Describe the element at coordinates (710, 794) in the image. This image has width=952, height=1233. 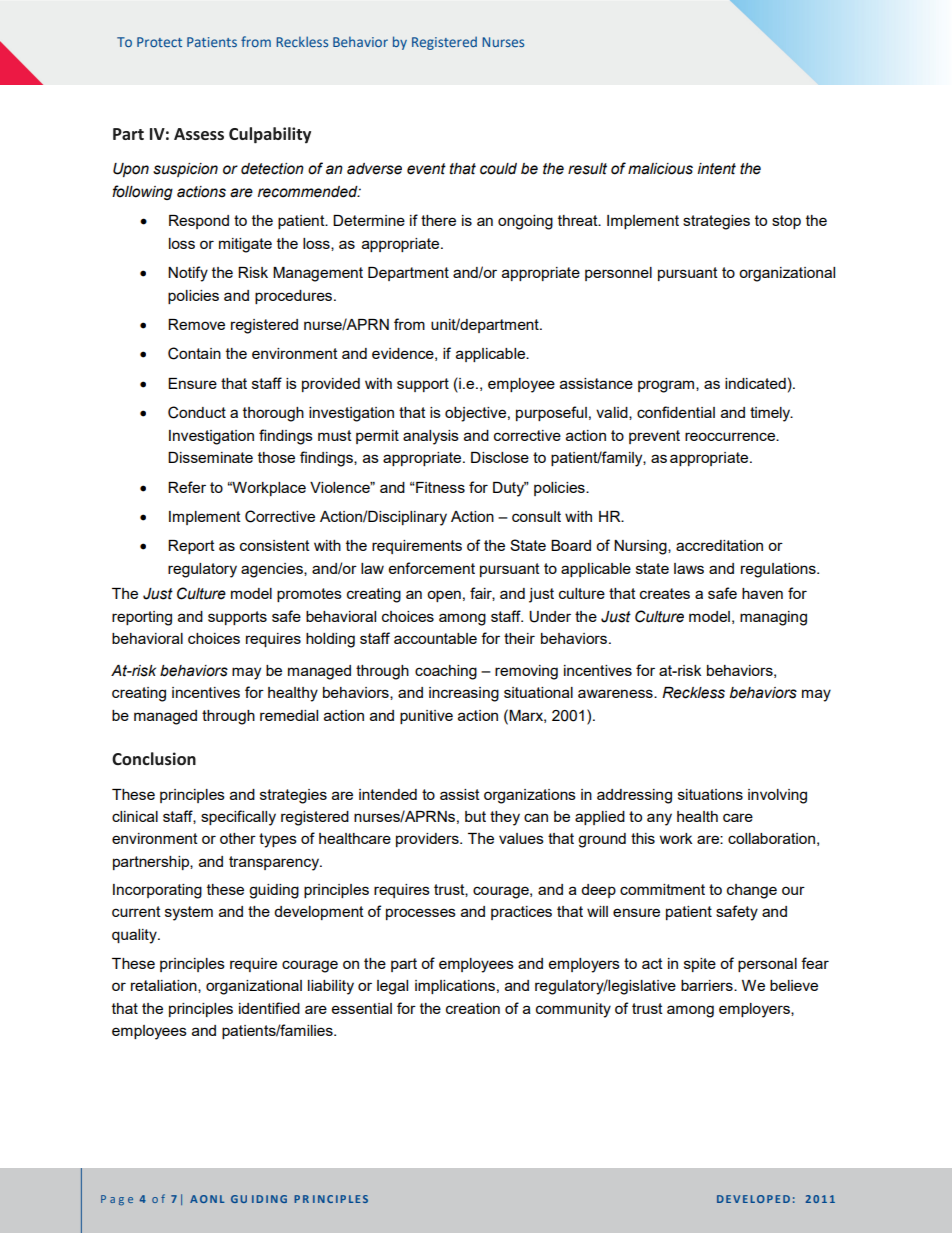
I see `situations` at that location.
